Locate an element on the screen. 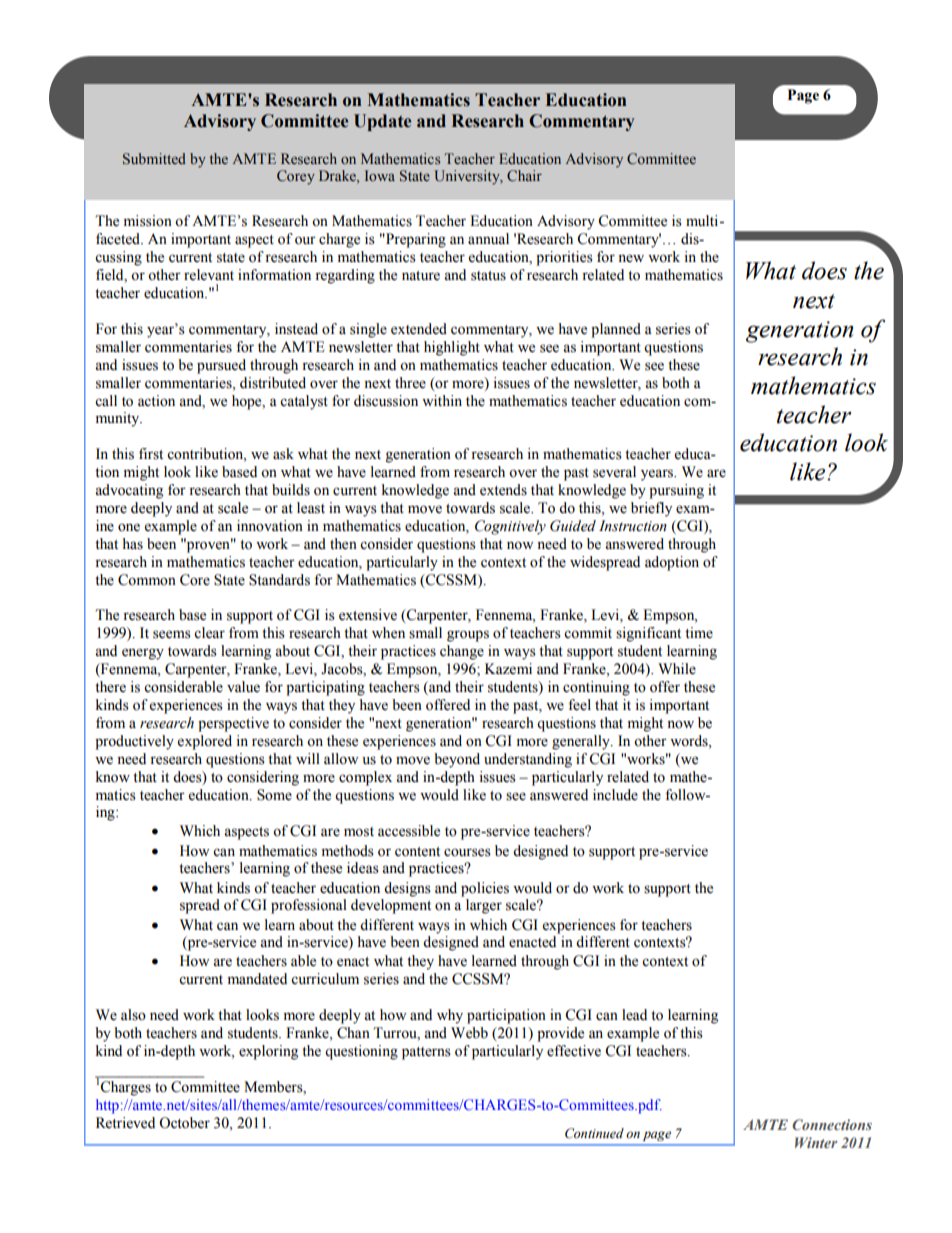 This screenshot has width=952, height=1233. words is located at coordinates (690, 741).
